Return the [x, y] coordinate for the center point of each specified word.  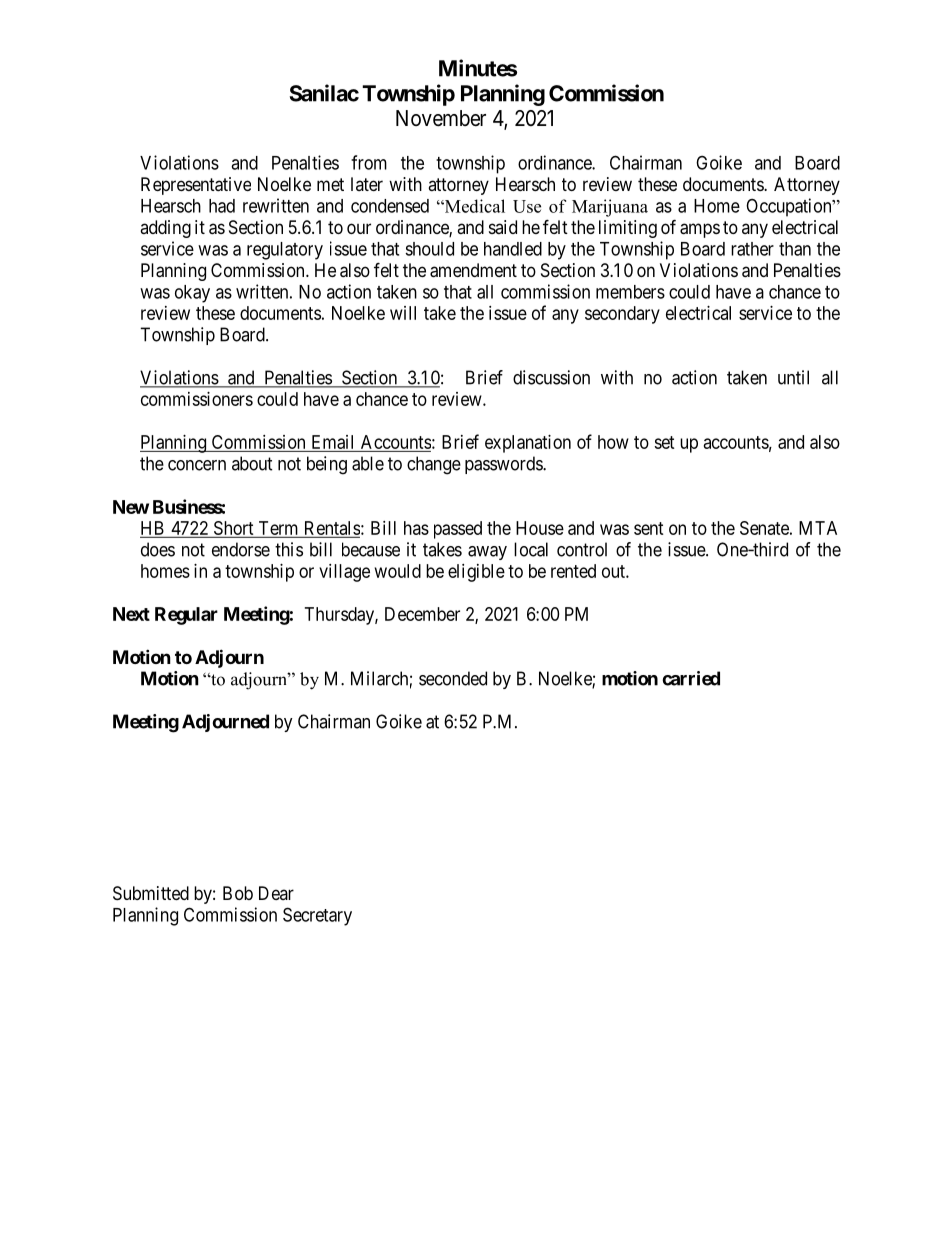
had [222, 206]
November [441, 118]
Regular [186, 616]
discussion [551, 377]
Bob [238, 893]
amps [700, 230]
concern [197, 465]
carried [691, 678]
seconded [453, 678]
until [793, 377]
